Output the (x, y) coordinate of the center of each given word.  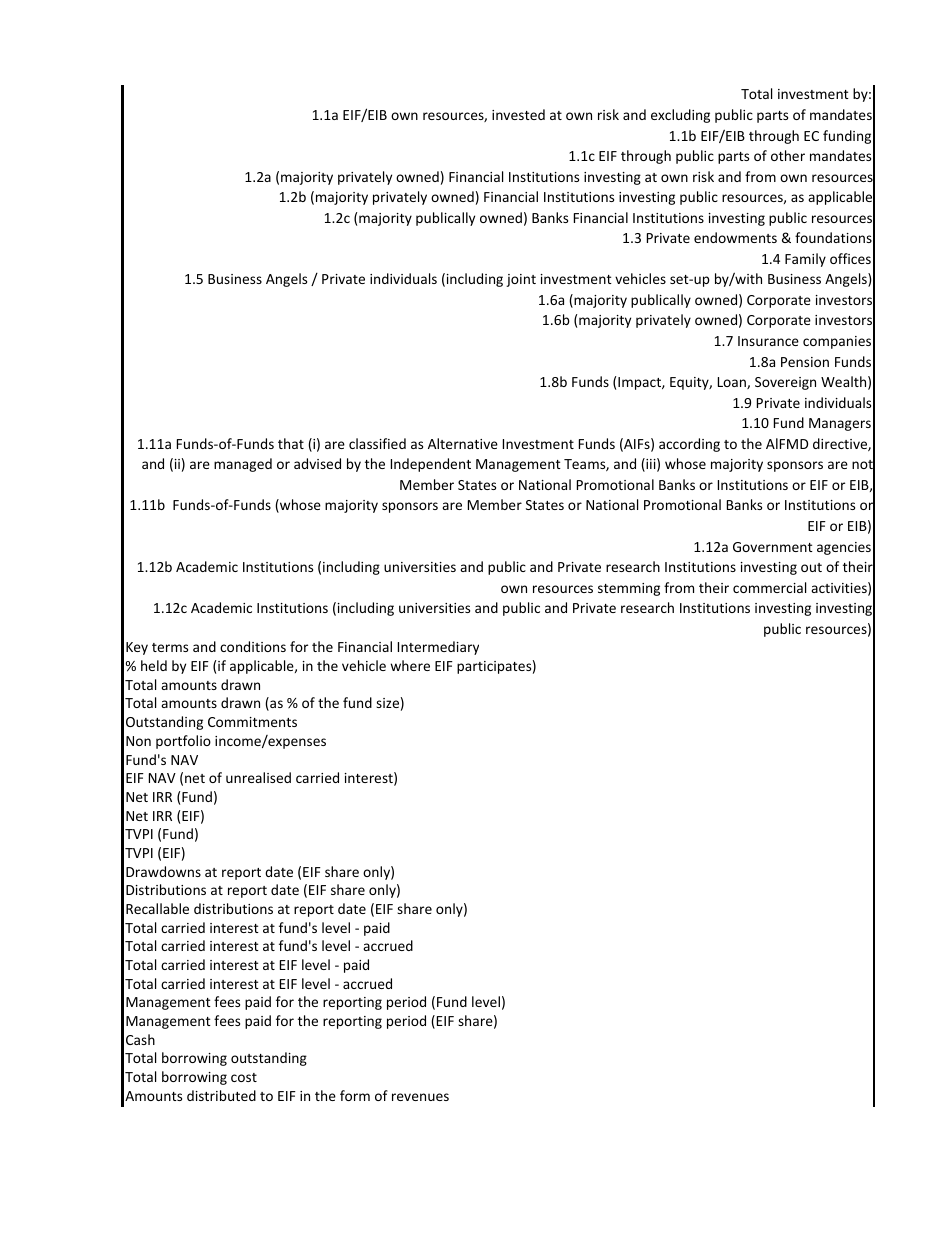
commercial (769, 587)
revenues (420, 1097)
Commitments (252, 722)
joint (521, 280)
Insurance (768, 341)
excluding (680, 116)
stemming (629, 589)
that (291, 443)
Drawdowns (163, 871)
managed (243, 465)
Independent (431, 465)
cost (244, 1077)
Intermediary (438, 648)
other (788, 155)
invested (518, 114)
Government (773, 547)
